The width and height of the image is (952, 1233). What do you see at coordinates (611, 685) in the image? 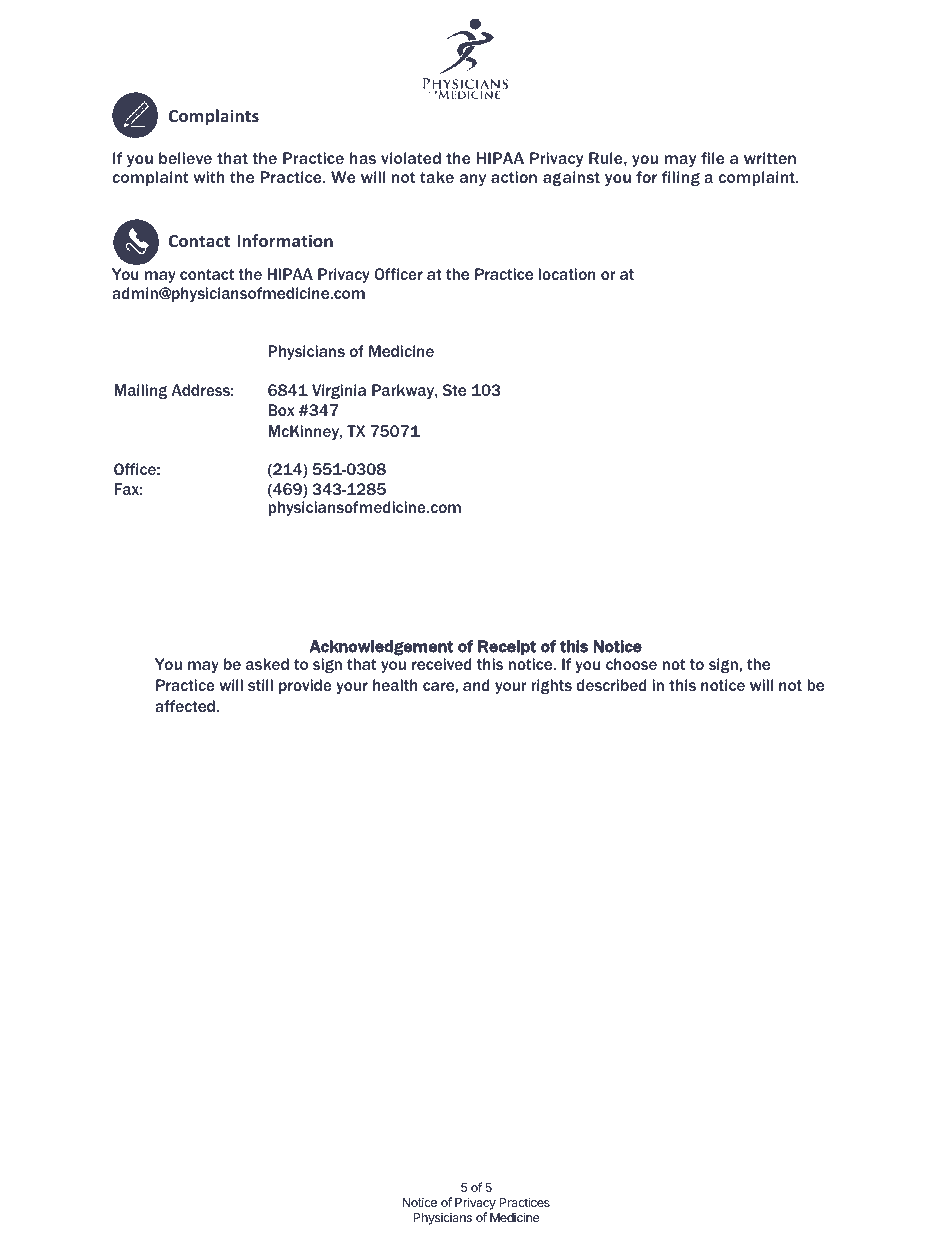
I see `described` at bounding box center [611, 685].
